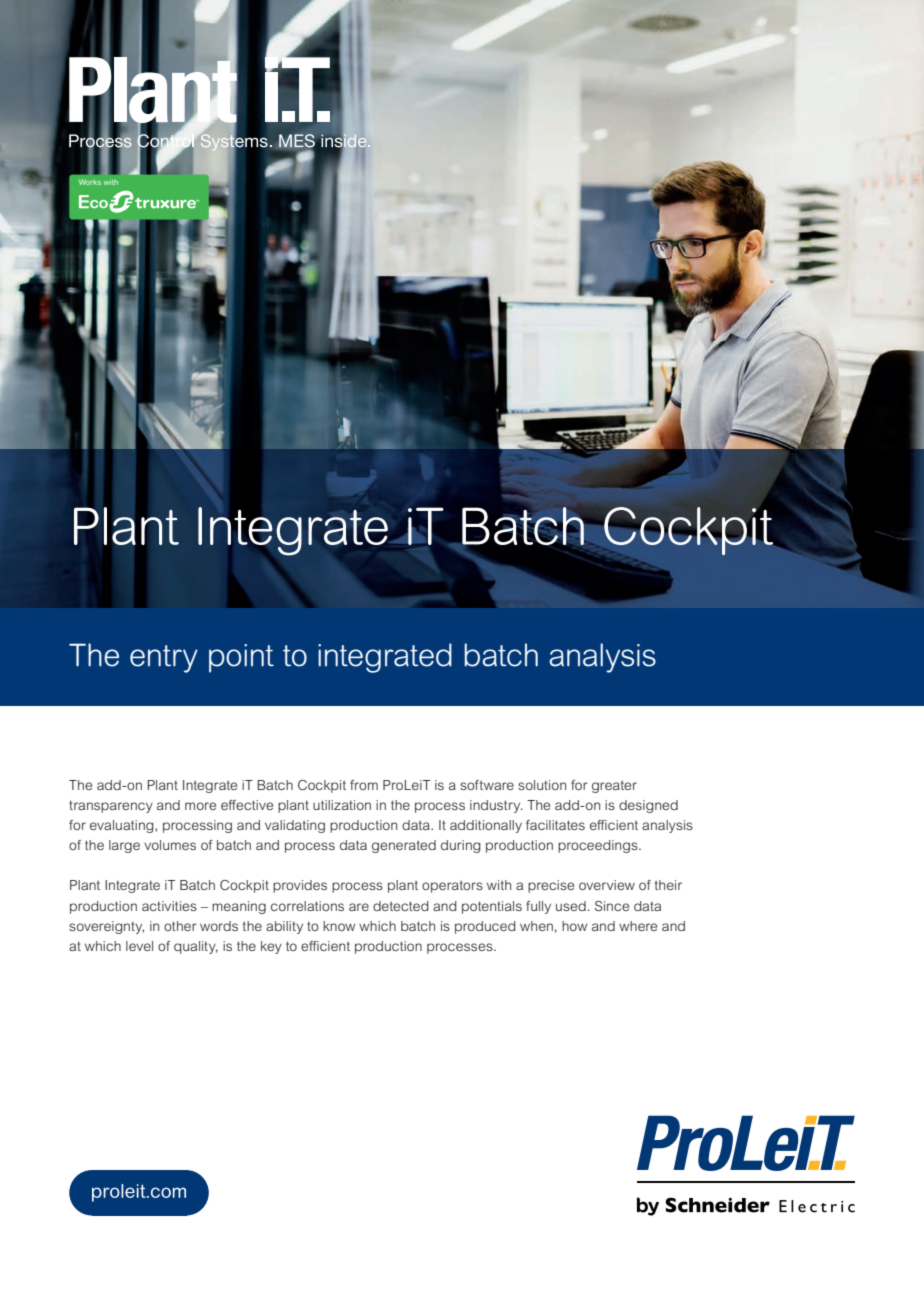 The height and width of the screenshot is (1308, 924). I want to click on how, so click(574, 926).
